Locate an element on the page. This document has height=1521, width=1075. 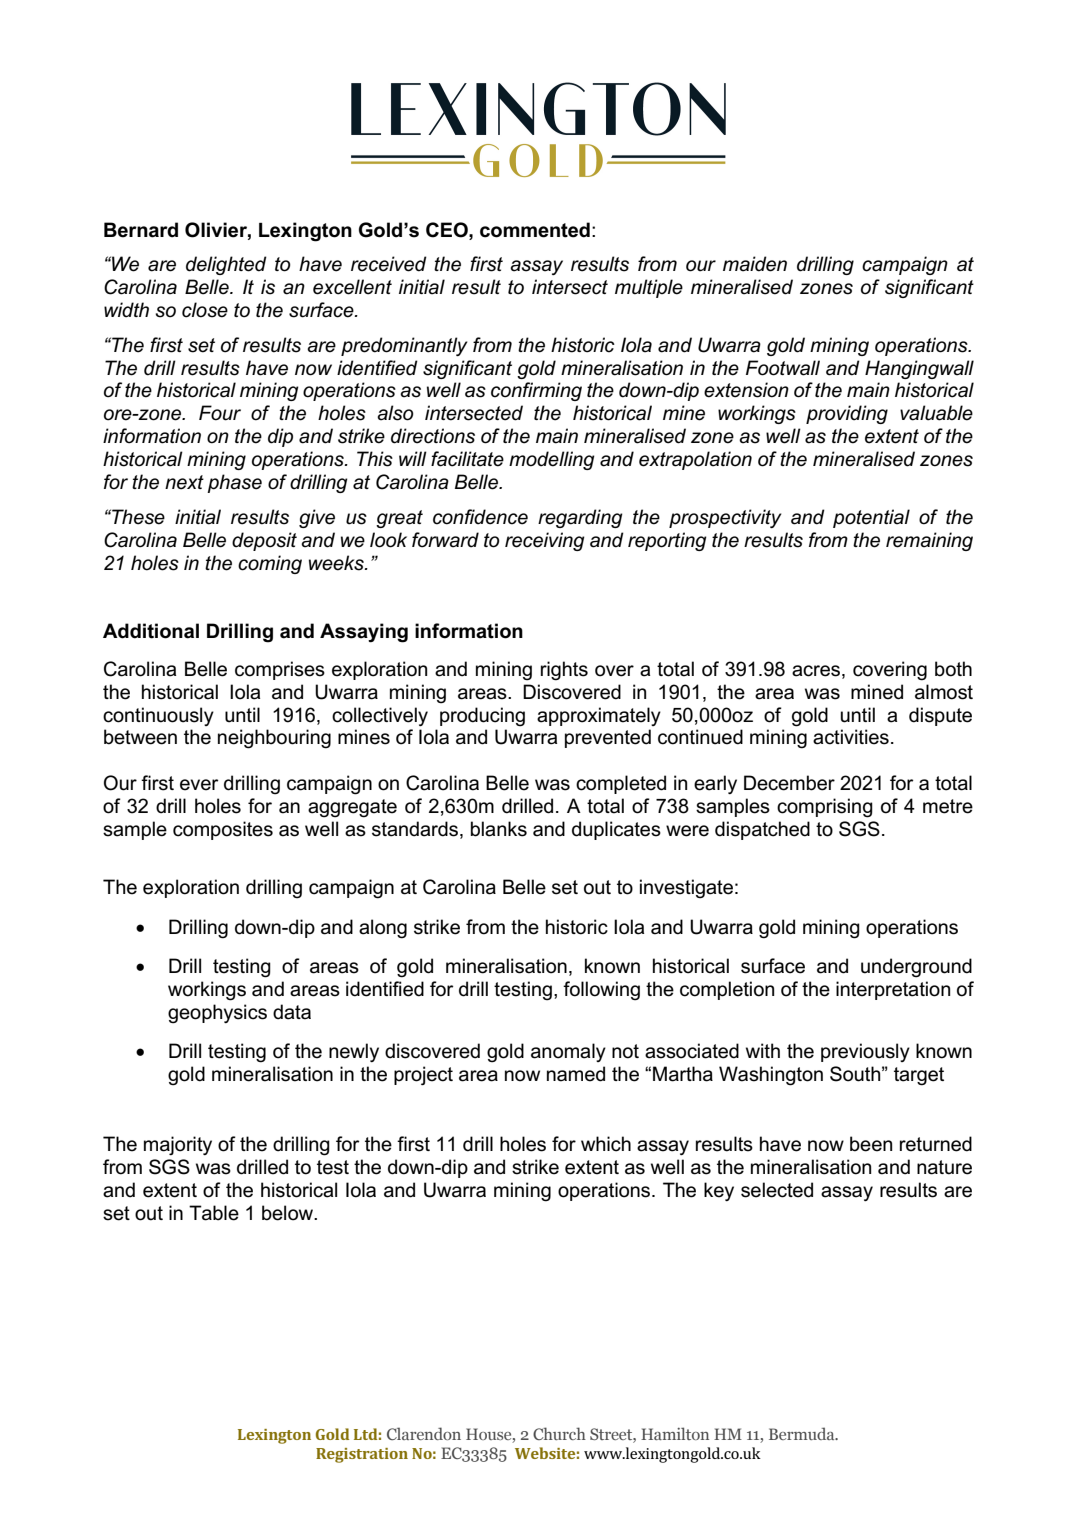
comprises is located at coordinates (280, 670).
